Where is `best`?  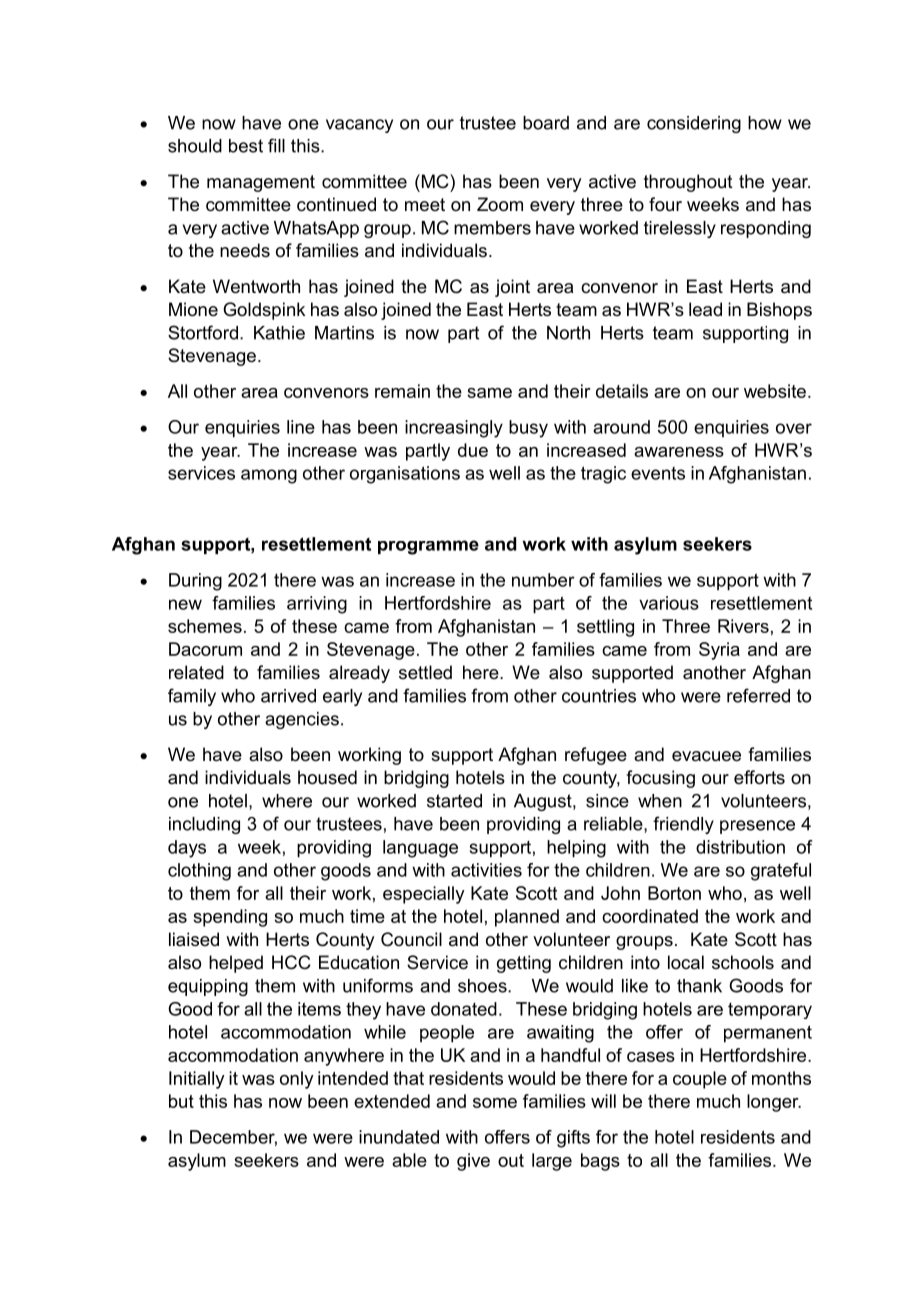 best is located at coordinates (246, 146).
